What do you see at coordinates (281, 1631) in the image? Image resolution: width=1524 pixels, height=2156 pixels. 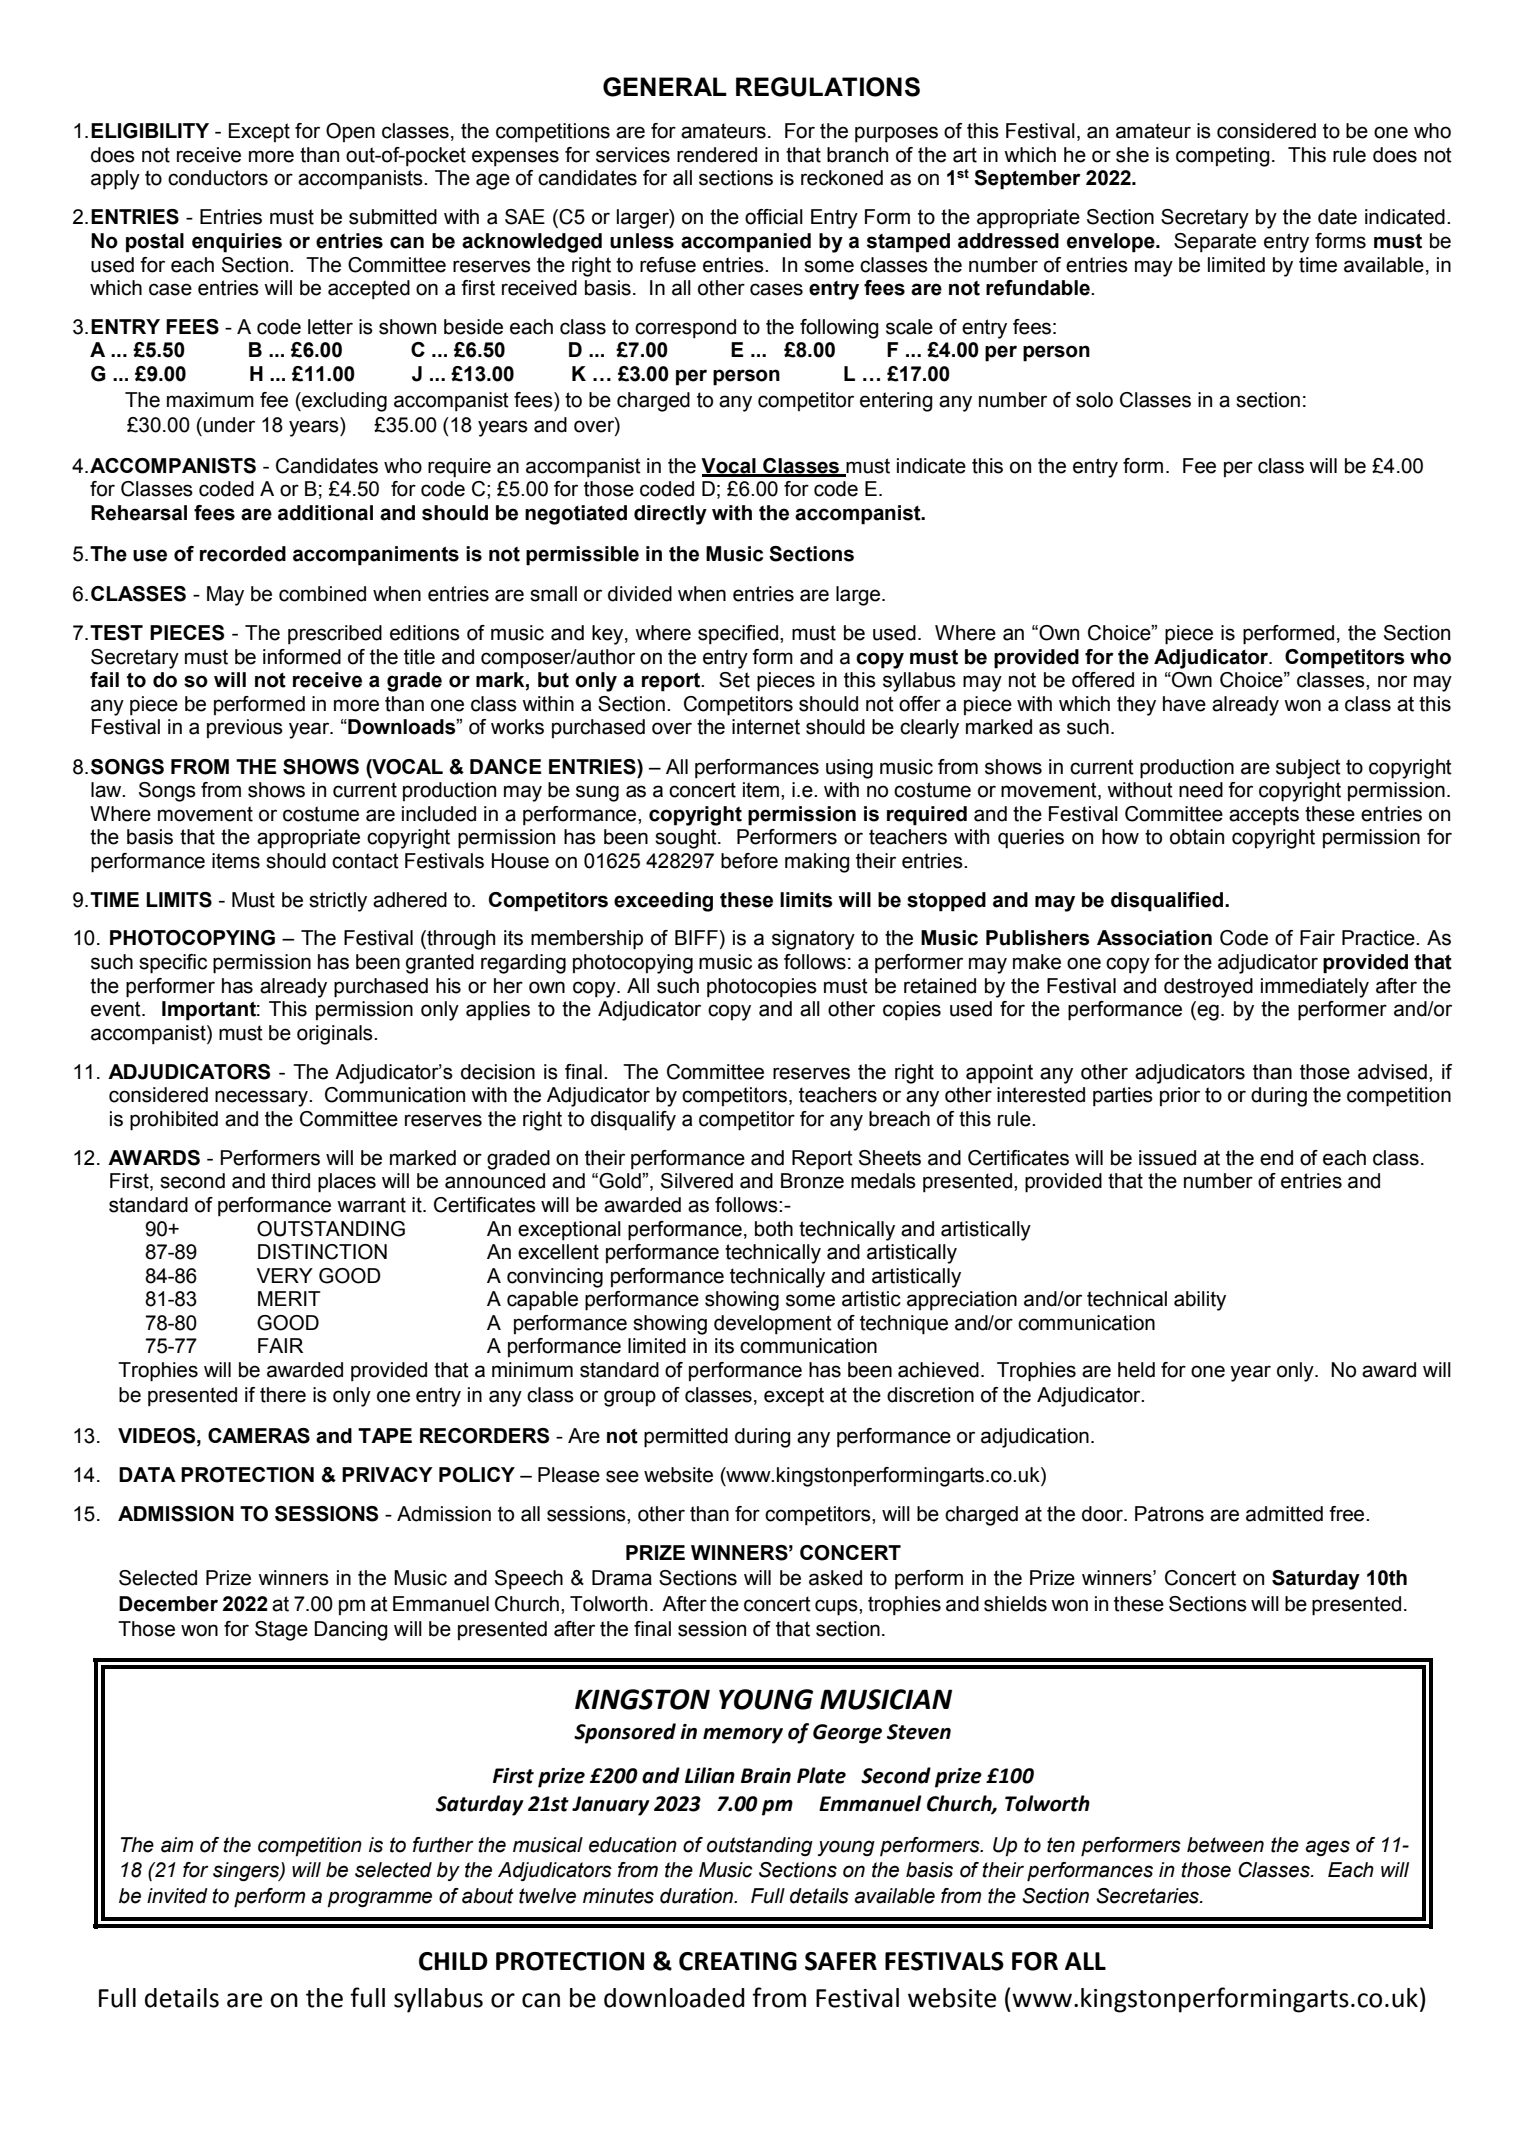 I see `Stage` at bounding box center [281, 1631].
